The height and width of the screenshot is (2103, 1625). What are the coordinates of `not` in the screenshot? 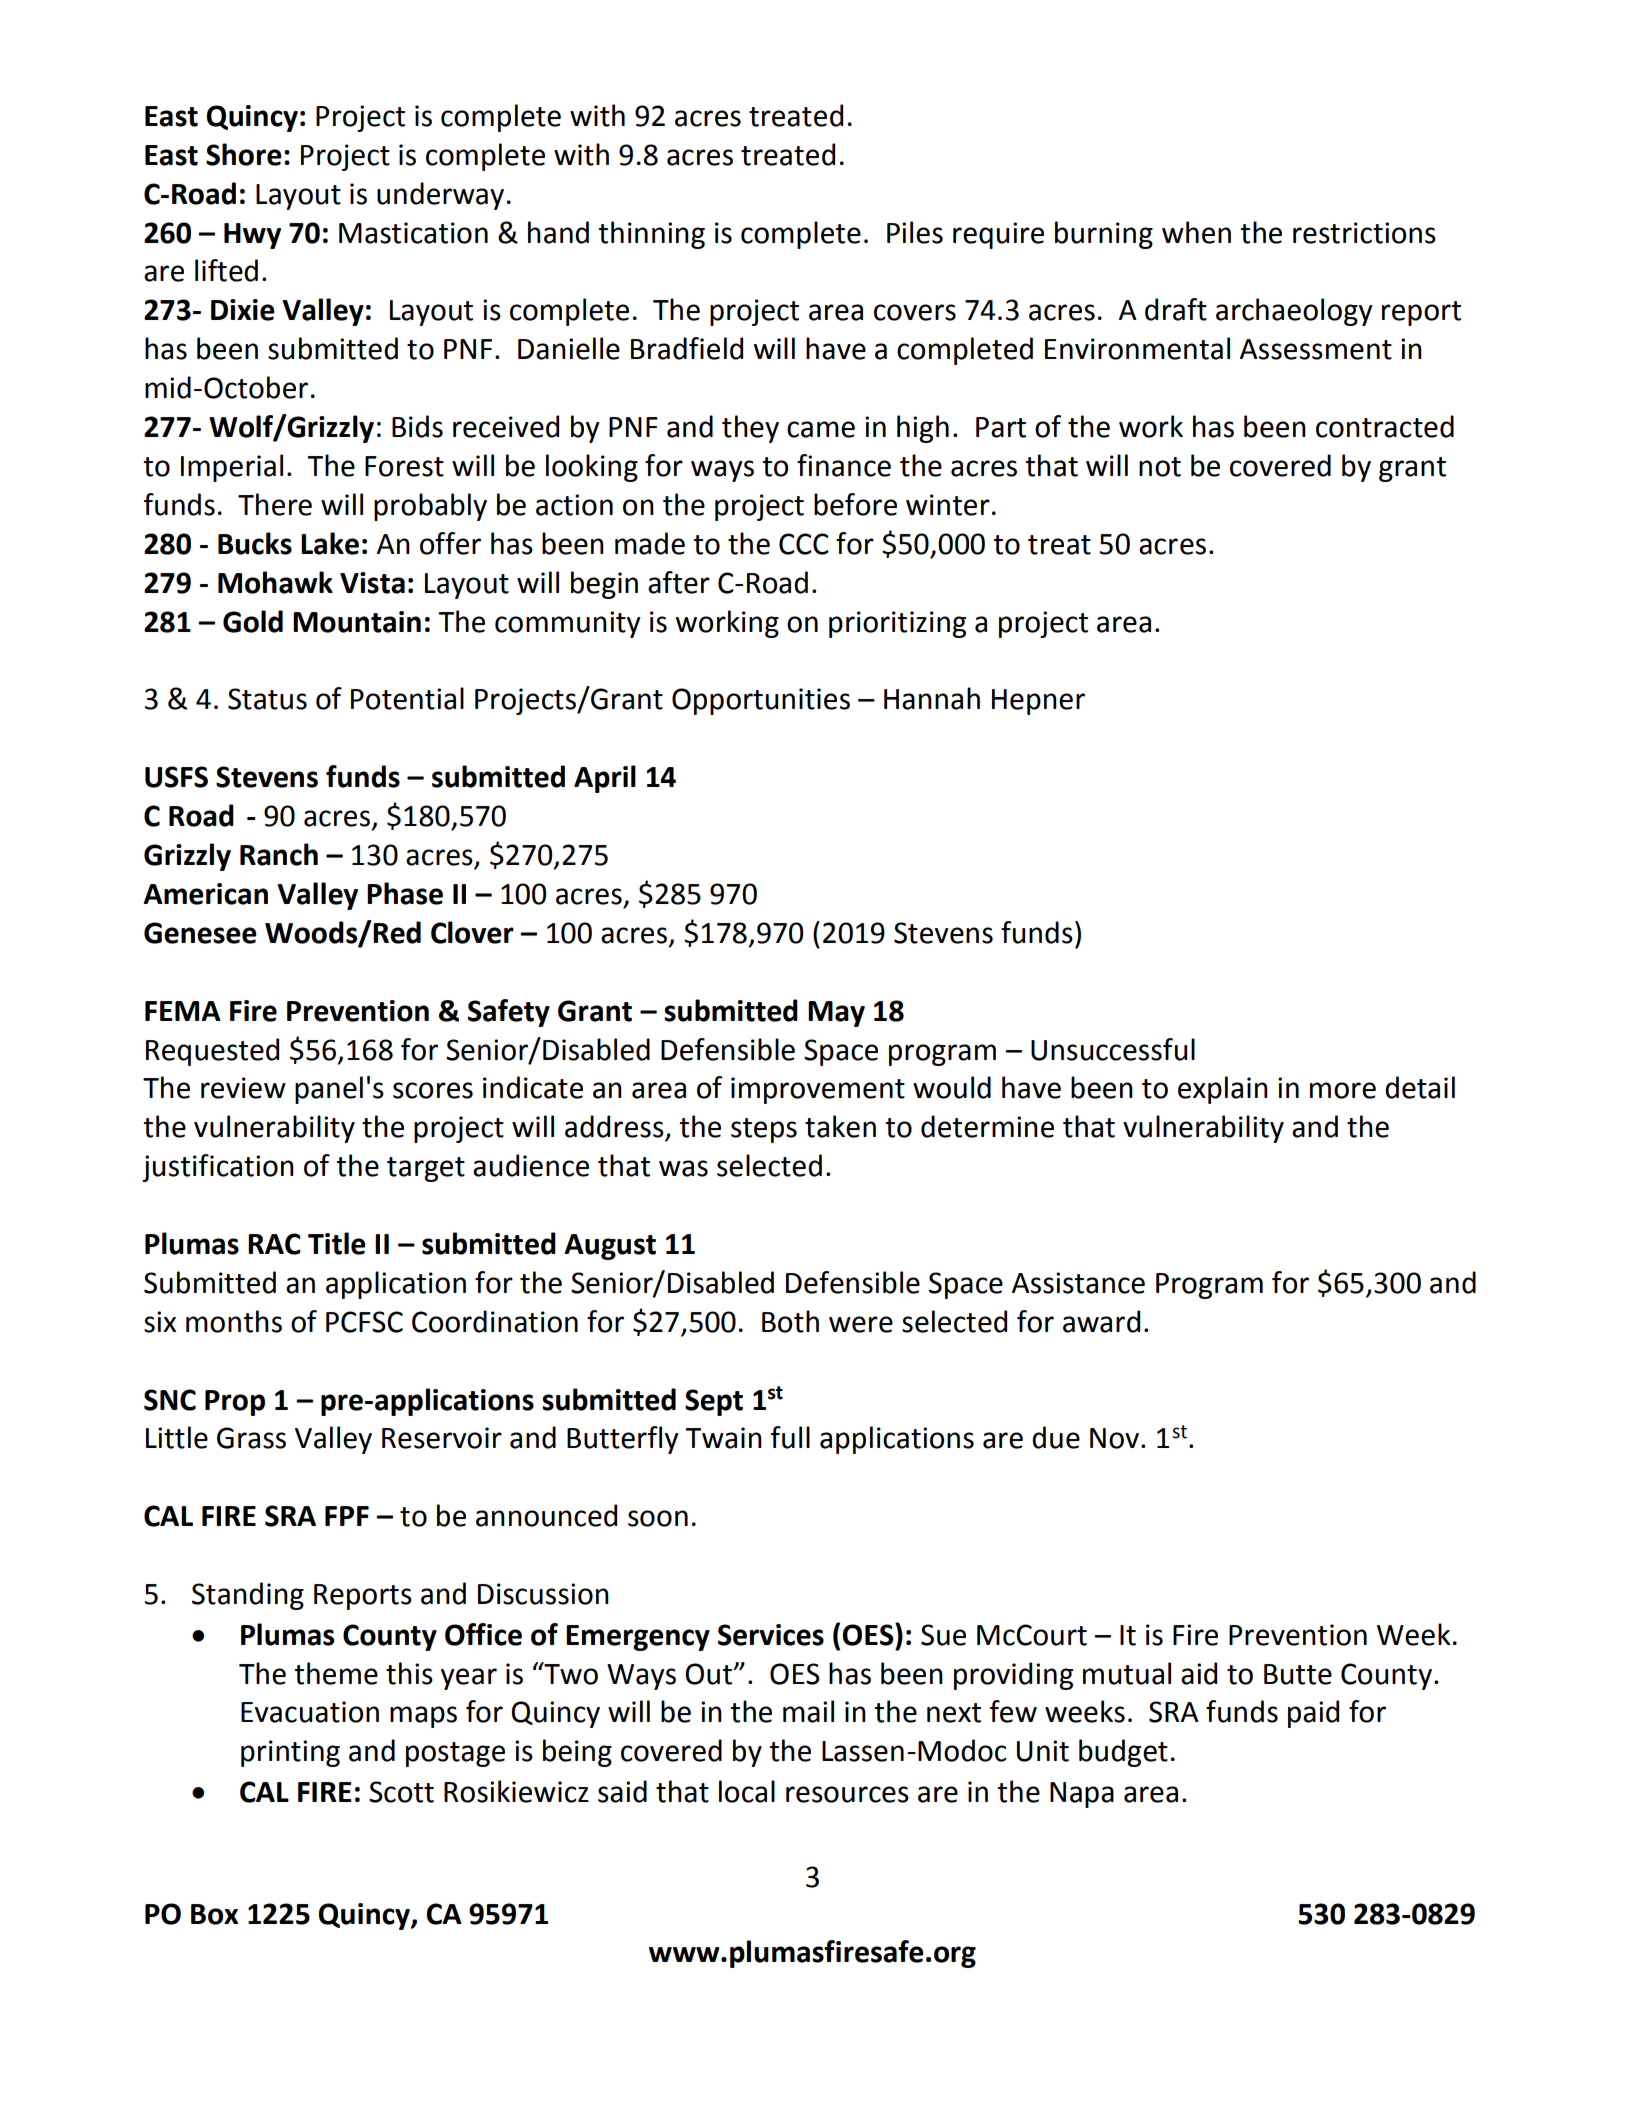 It's located at (1160, 467).
